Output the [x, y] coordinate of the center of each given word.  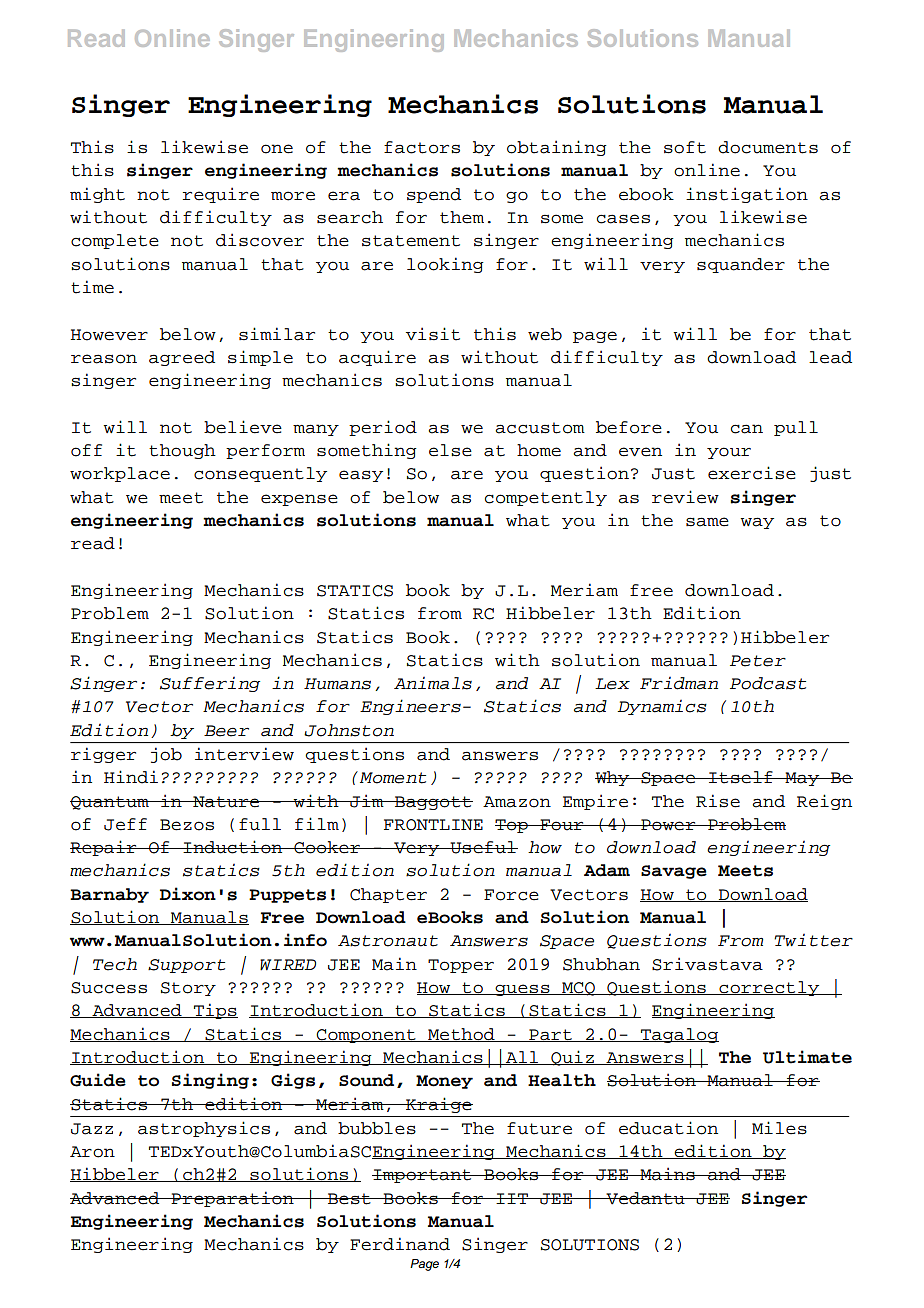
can [747, 429]
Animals [433, 683]
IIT [512, 1198]
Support [186, 966]
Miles [779, 1128]
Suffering [210, 684]
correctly [769, 988]
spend [434, 195]
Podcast [768, 683]
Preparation [233, 1199]
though [182, 451]
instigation [747, 195]
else [450, 450]
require [221, 195]
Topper [461, 966]
